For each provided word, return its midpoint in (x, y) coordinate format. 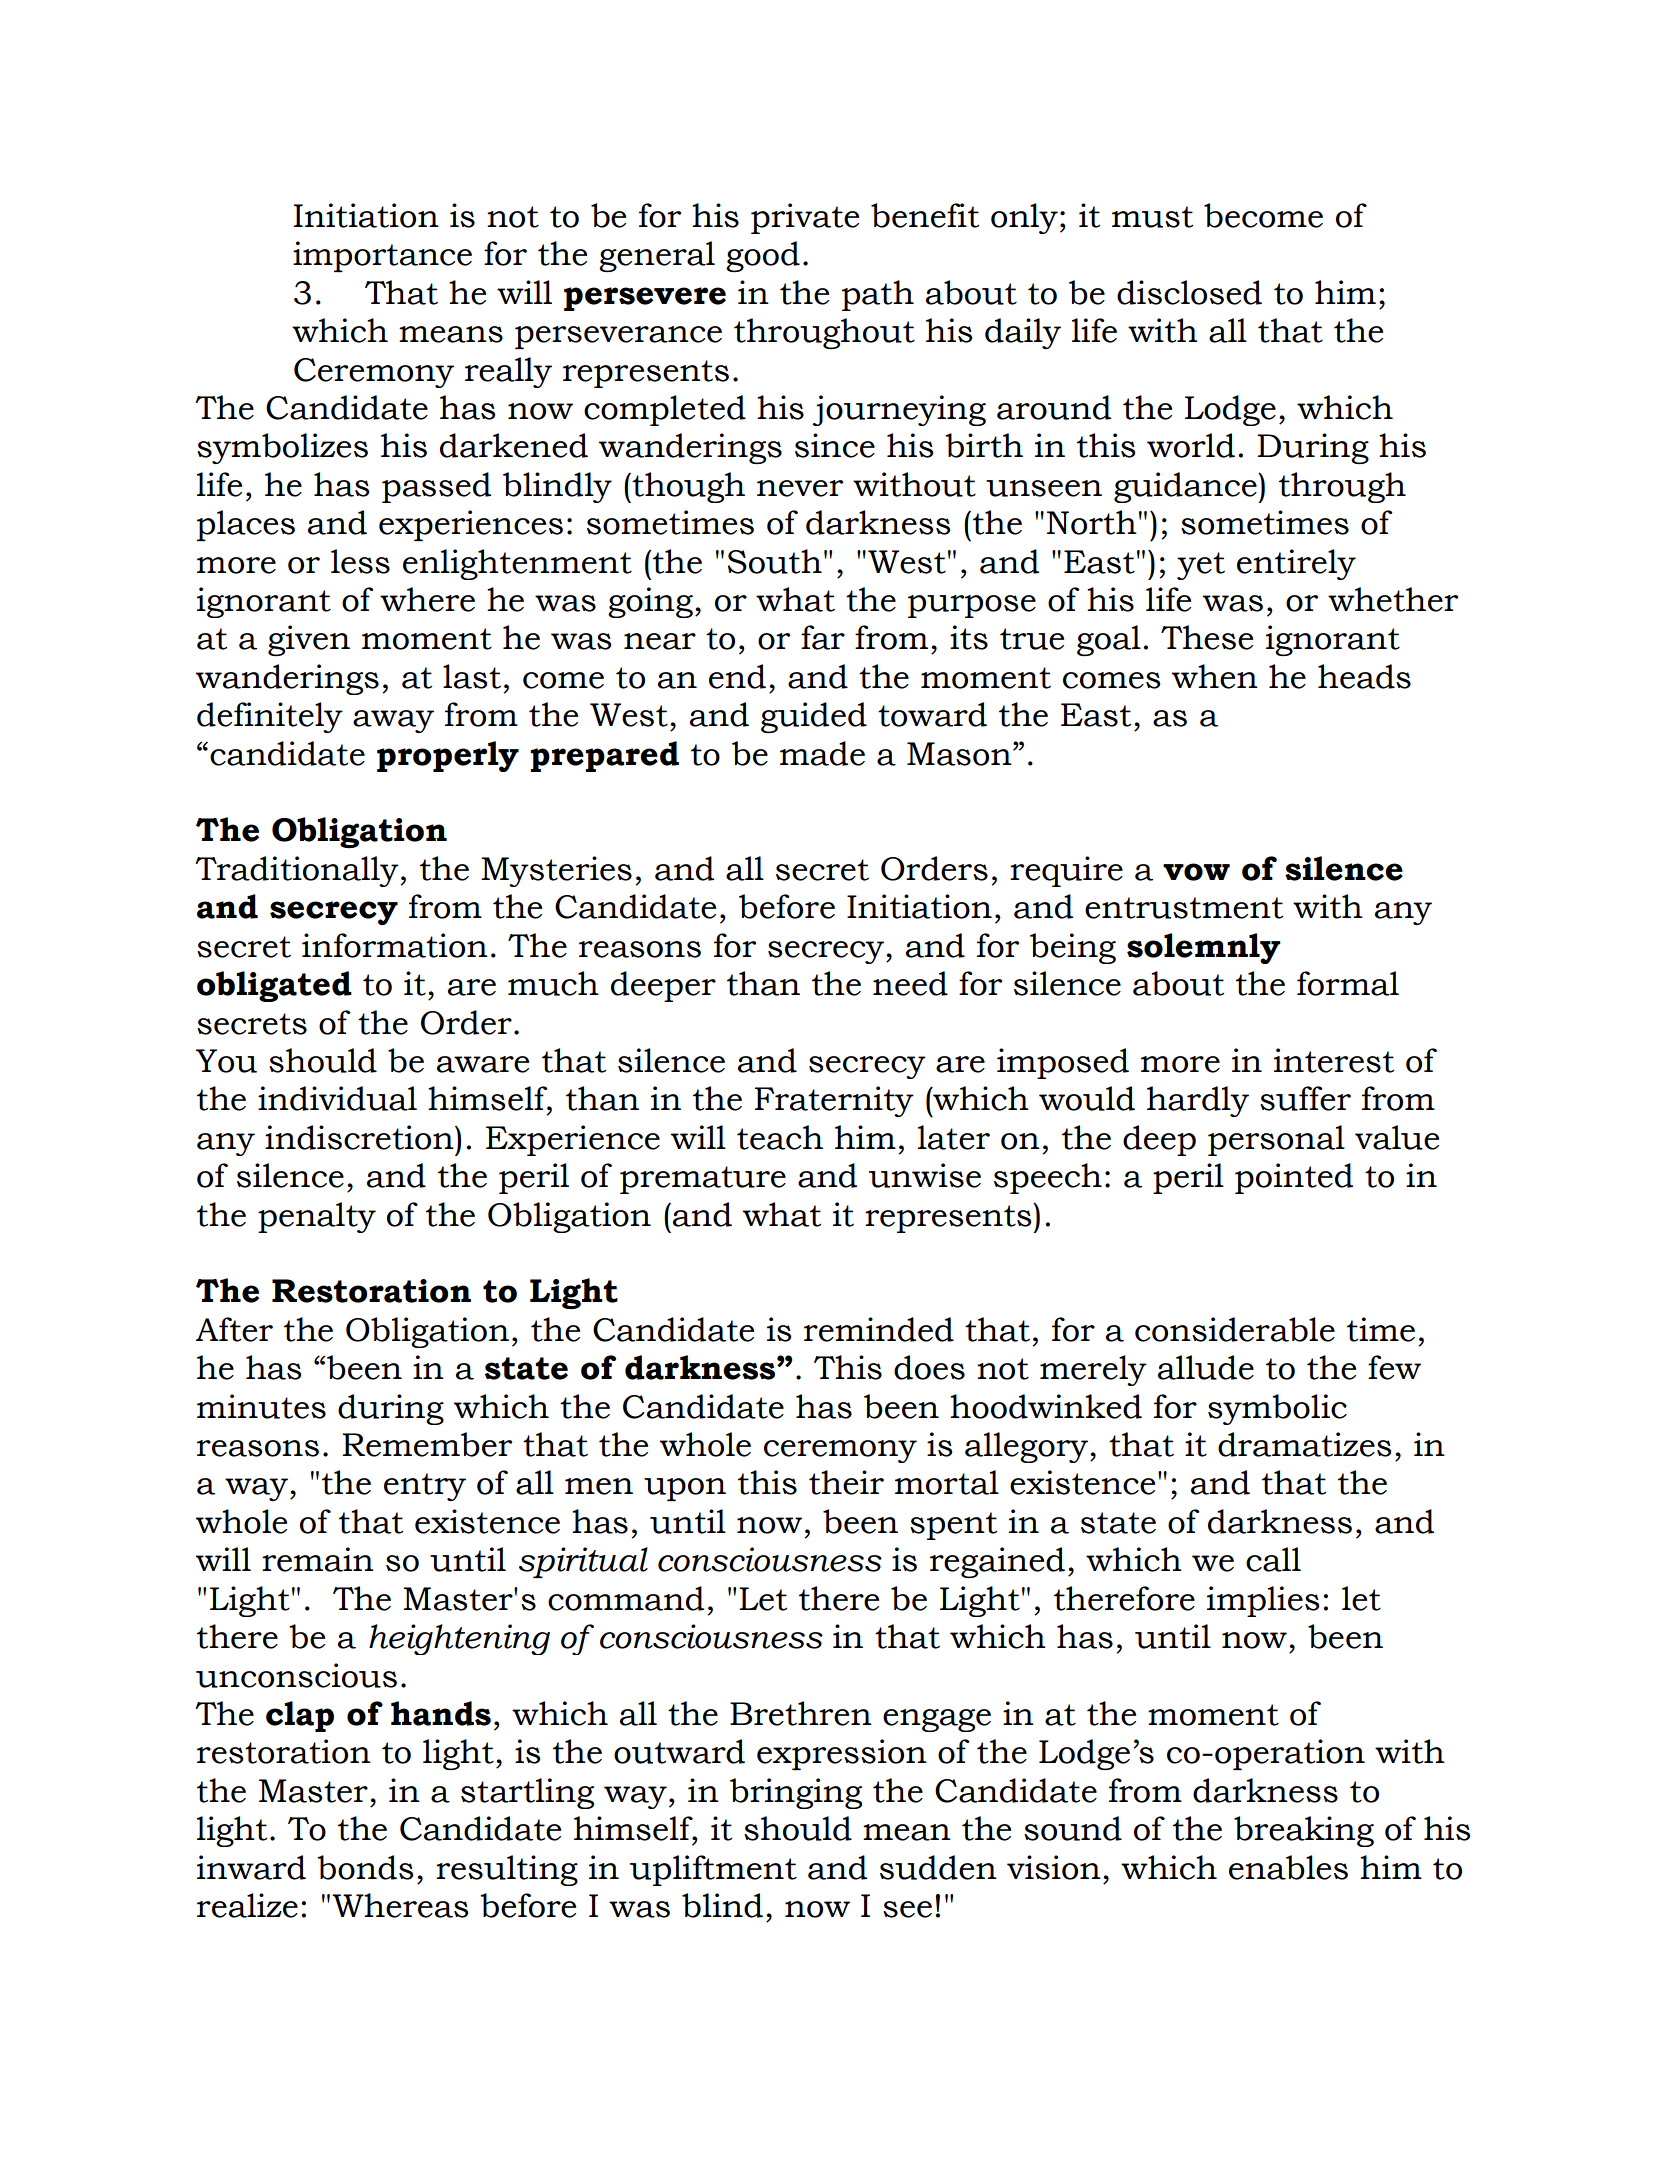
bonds (365, 1867)
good (763, 256)
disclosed (1189, 292)
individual (337, 1098)
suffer (1305, 1098)
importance (382, 256)
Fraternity (834, 1101)
